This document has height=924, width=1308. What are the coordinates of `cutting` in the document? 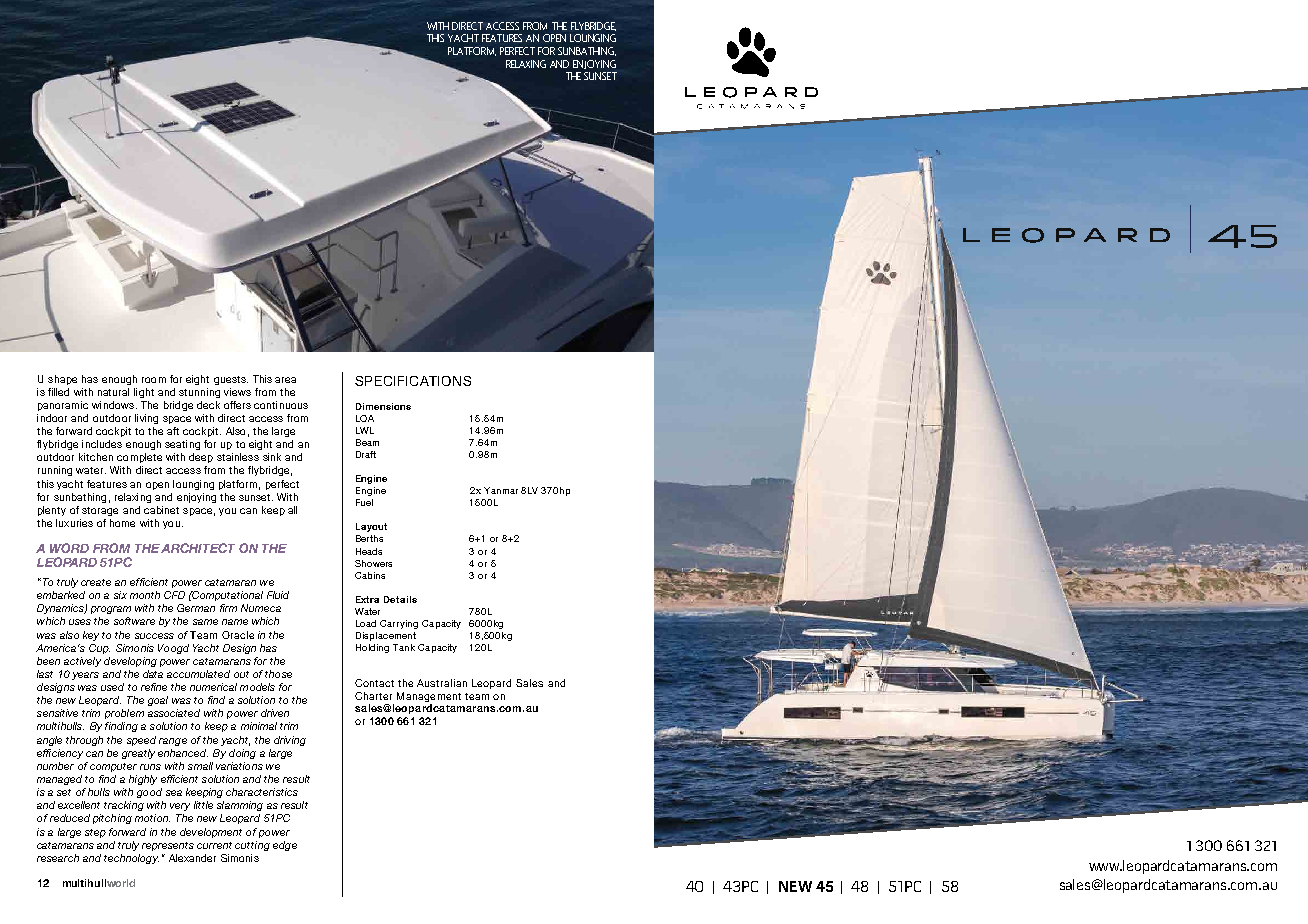 It's located at (252, 846).
